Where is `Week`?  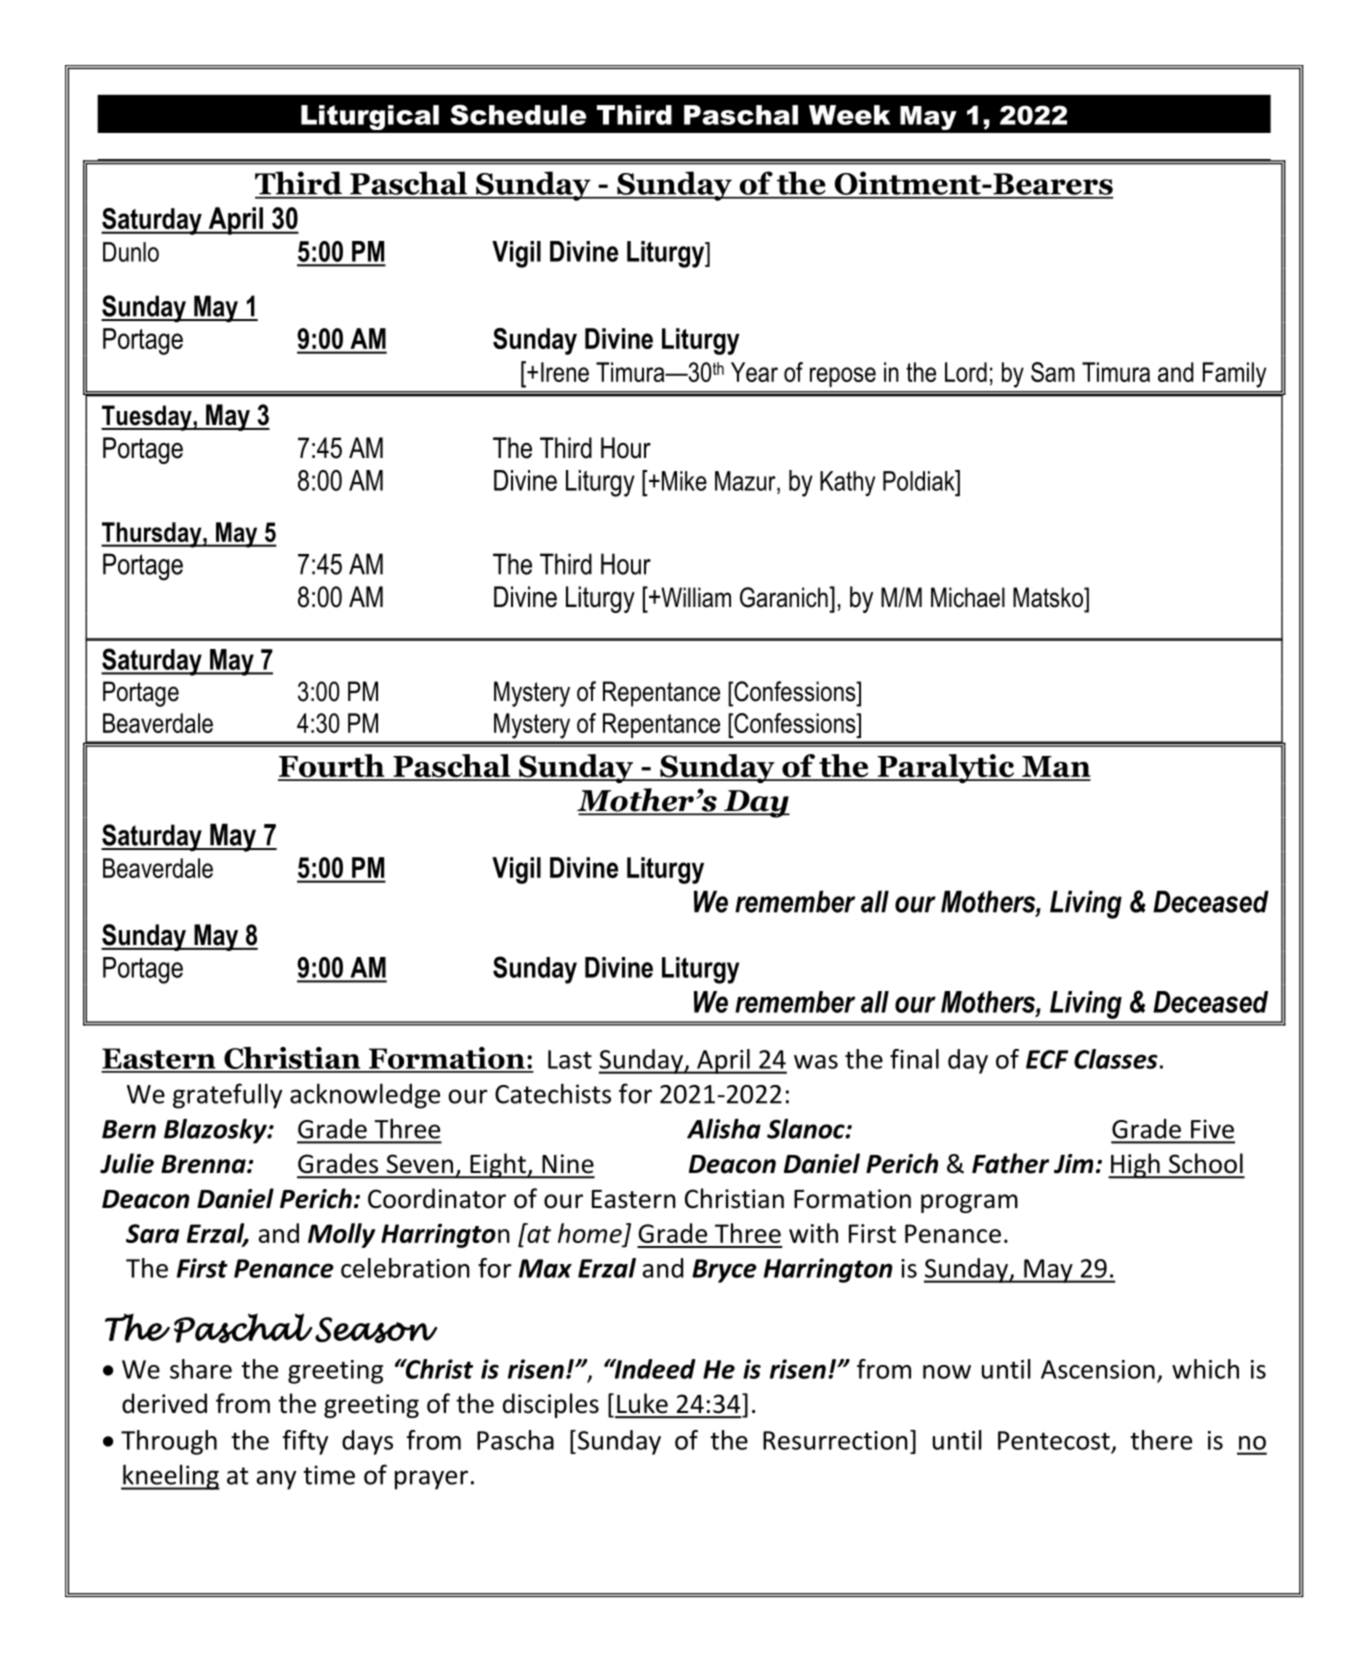
Week is located at coordinates (850, 115).
